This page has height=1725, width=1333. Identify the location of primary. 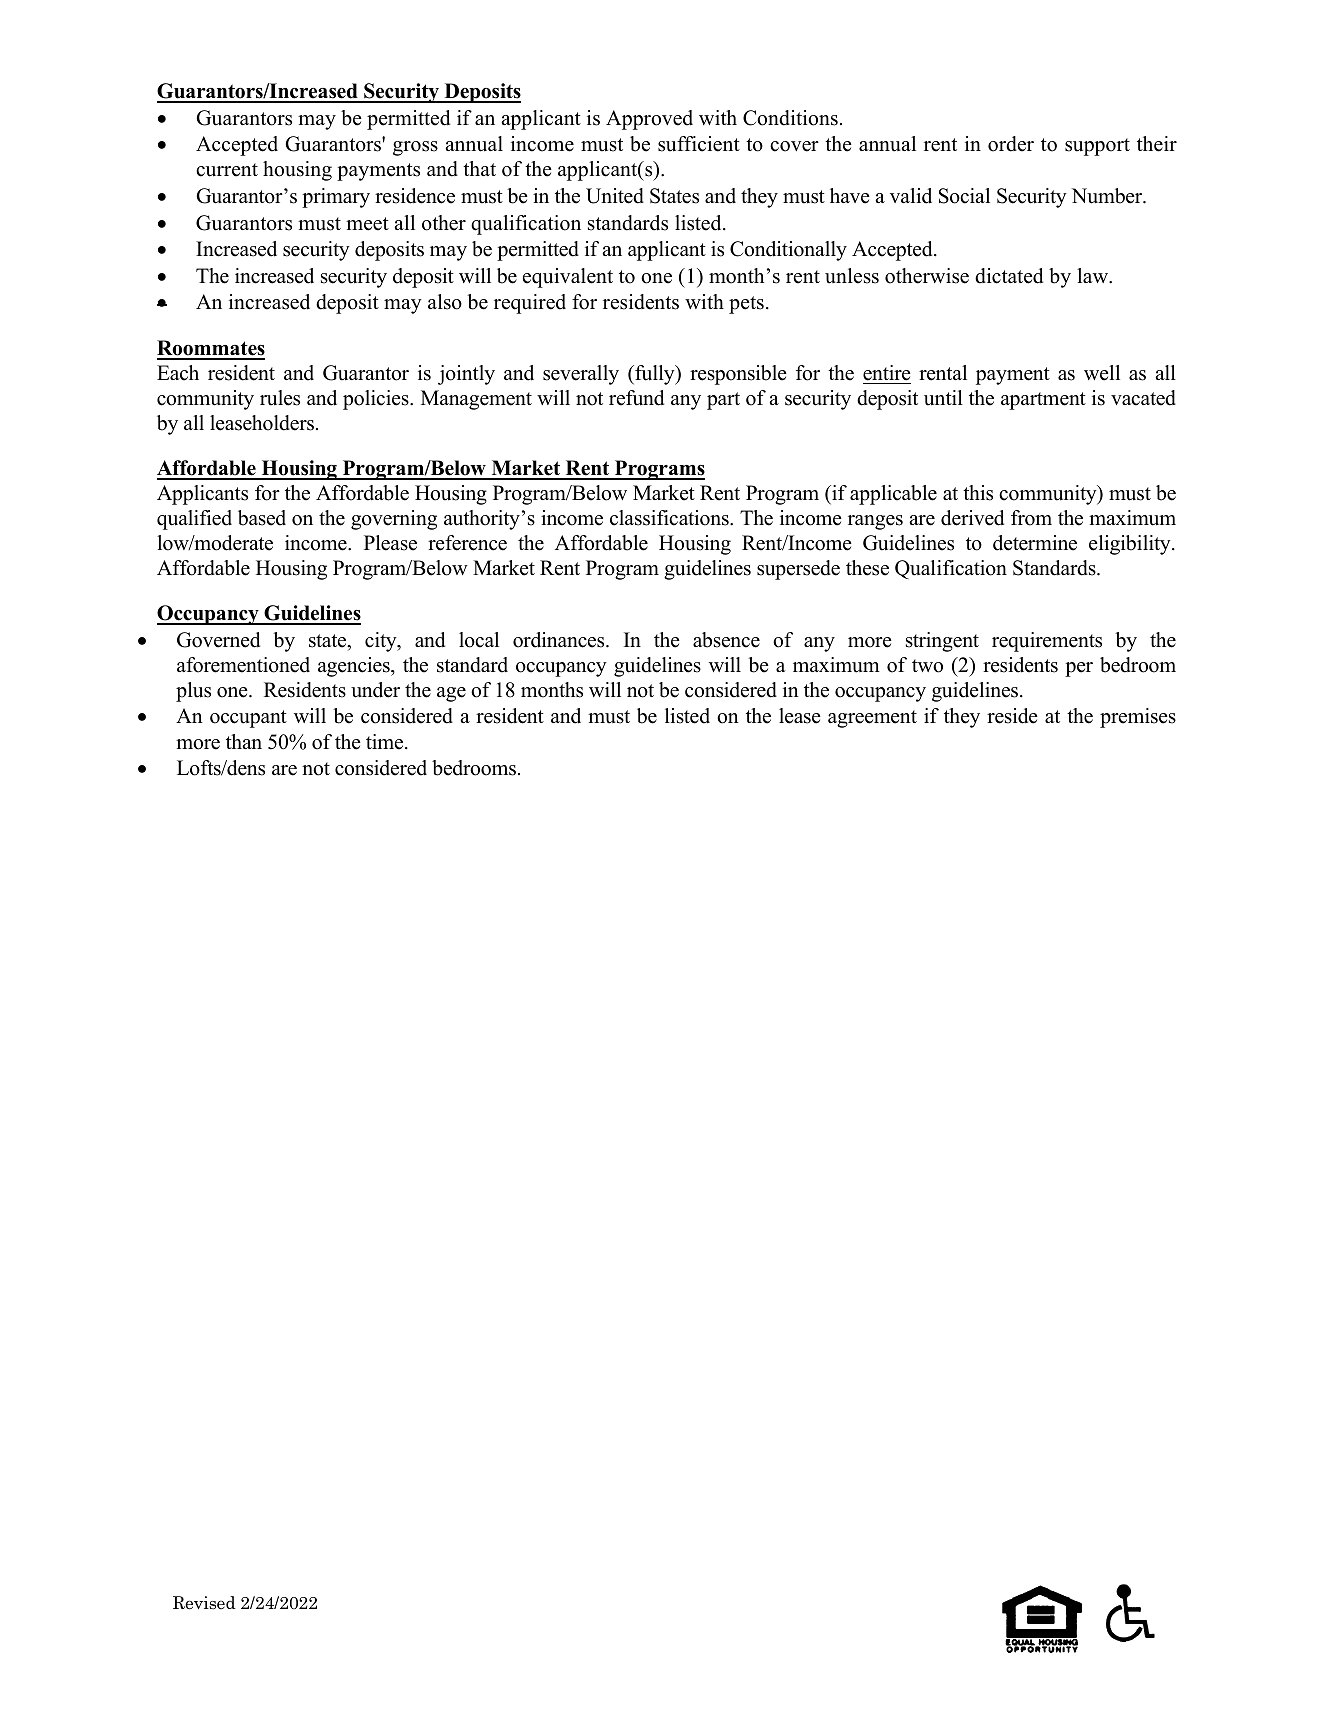
(336, 198).
